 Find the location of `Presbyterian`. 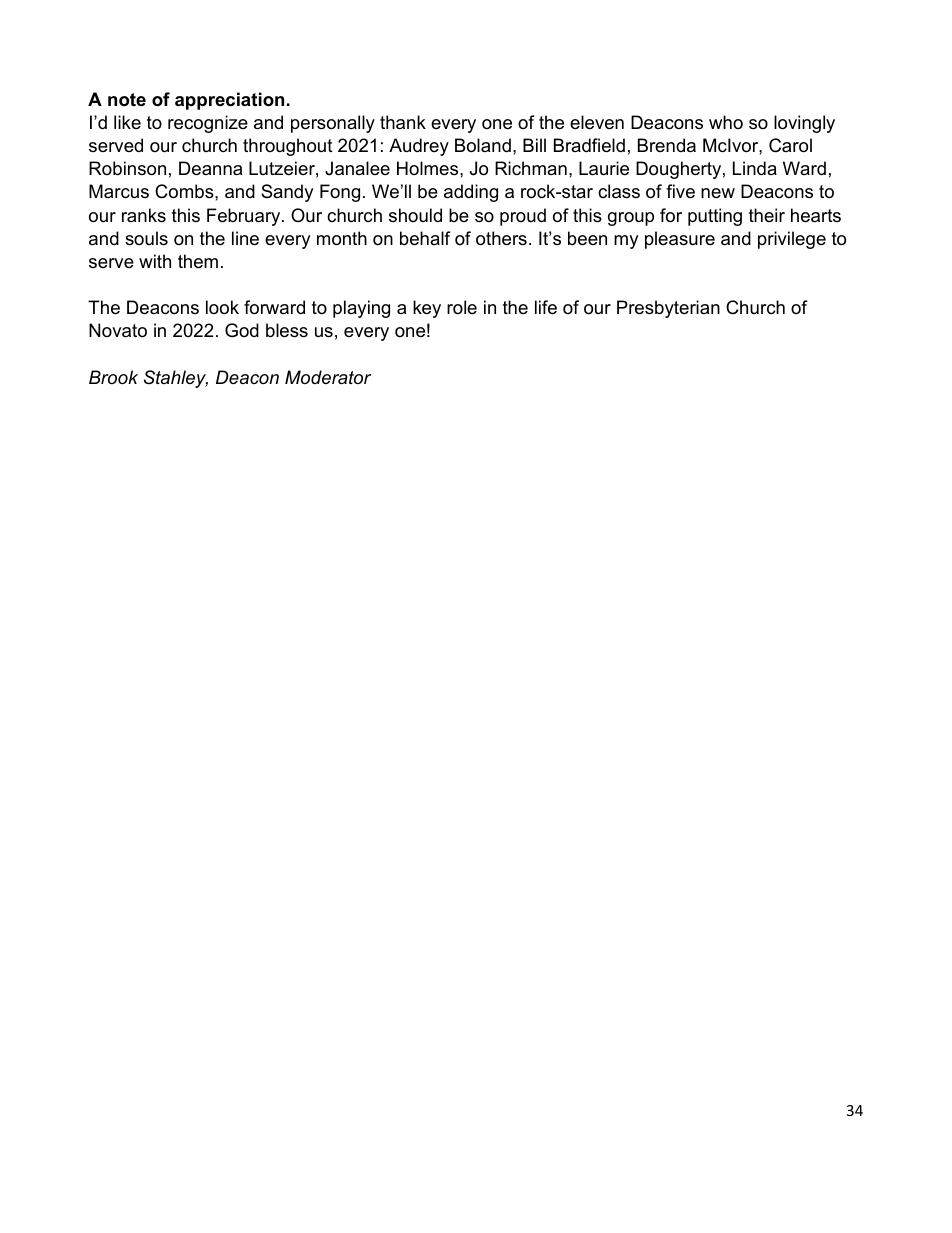

Presbyterian is located at coordinates (668, 309).
